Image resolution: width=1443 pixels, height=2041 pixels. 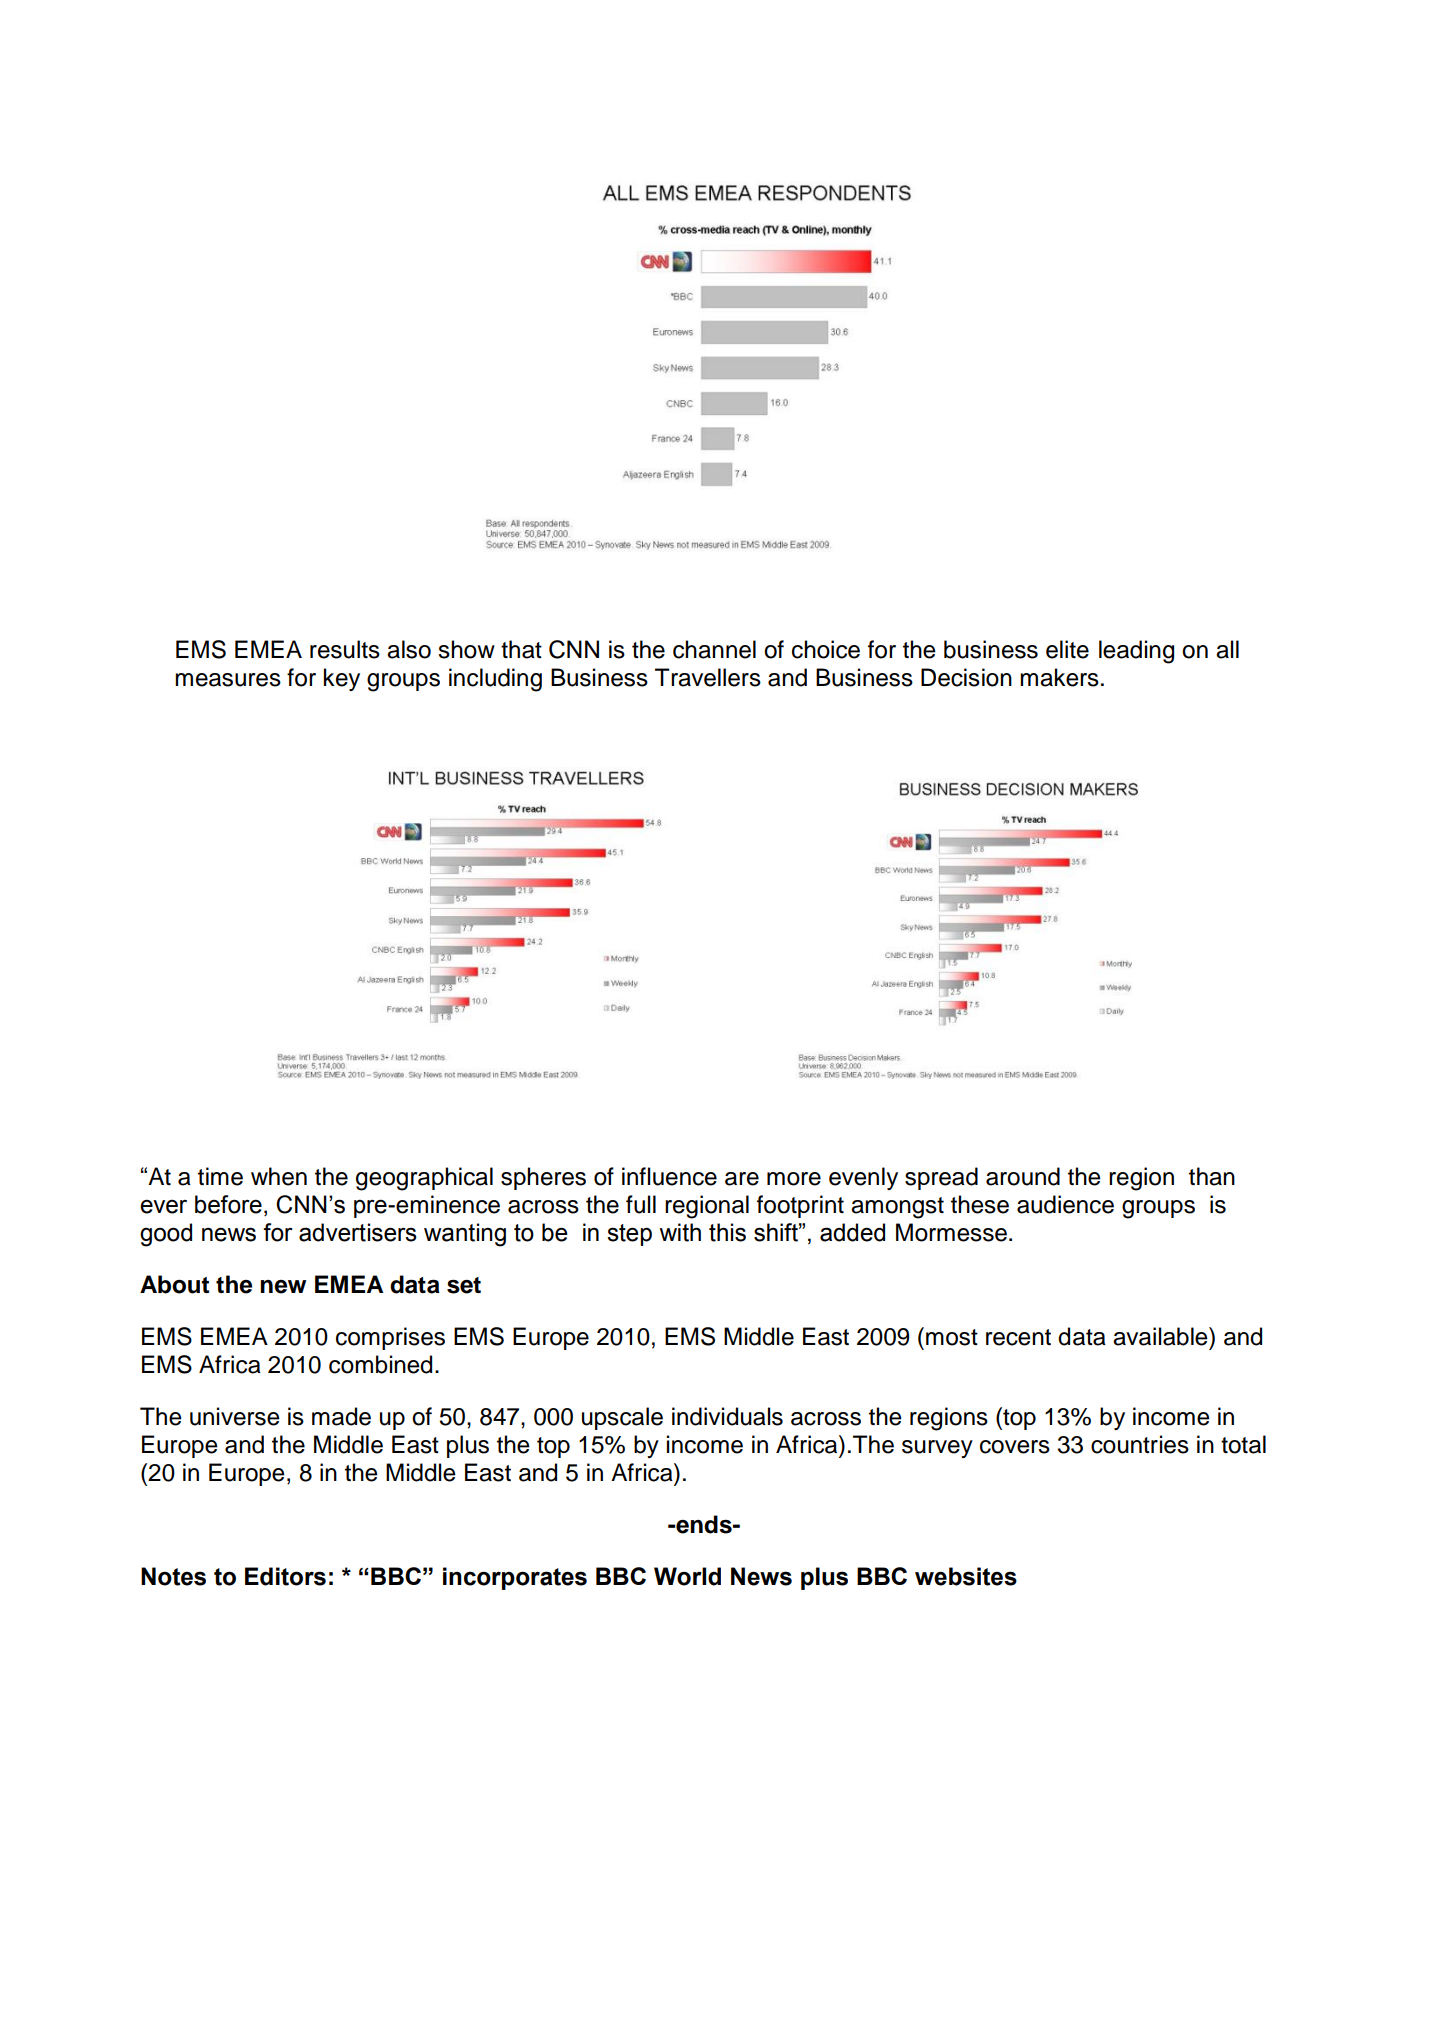 I want to click on Travellers, so click(x=708, y=677).
